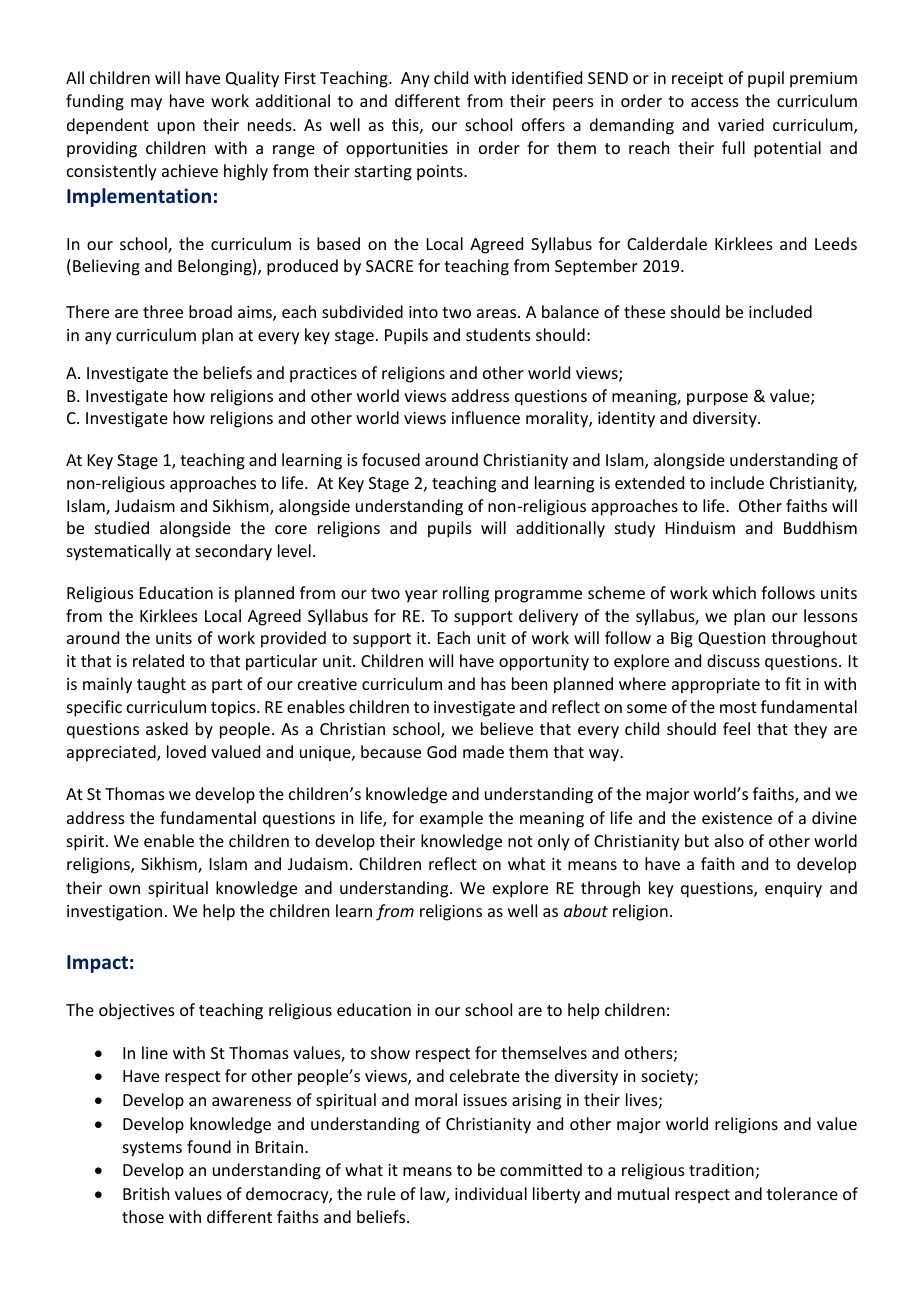 The height and width of the image is (1308, 924). I want to click on three, so click(163, 311).
